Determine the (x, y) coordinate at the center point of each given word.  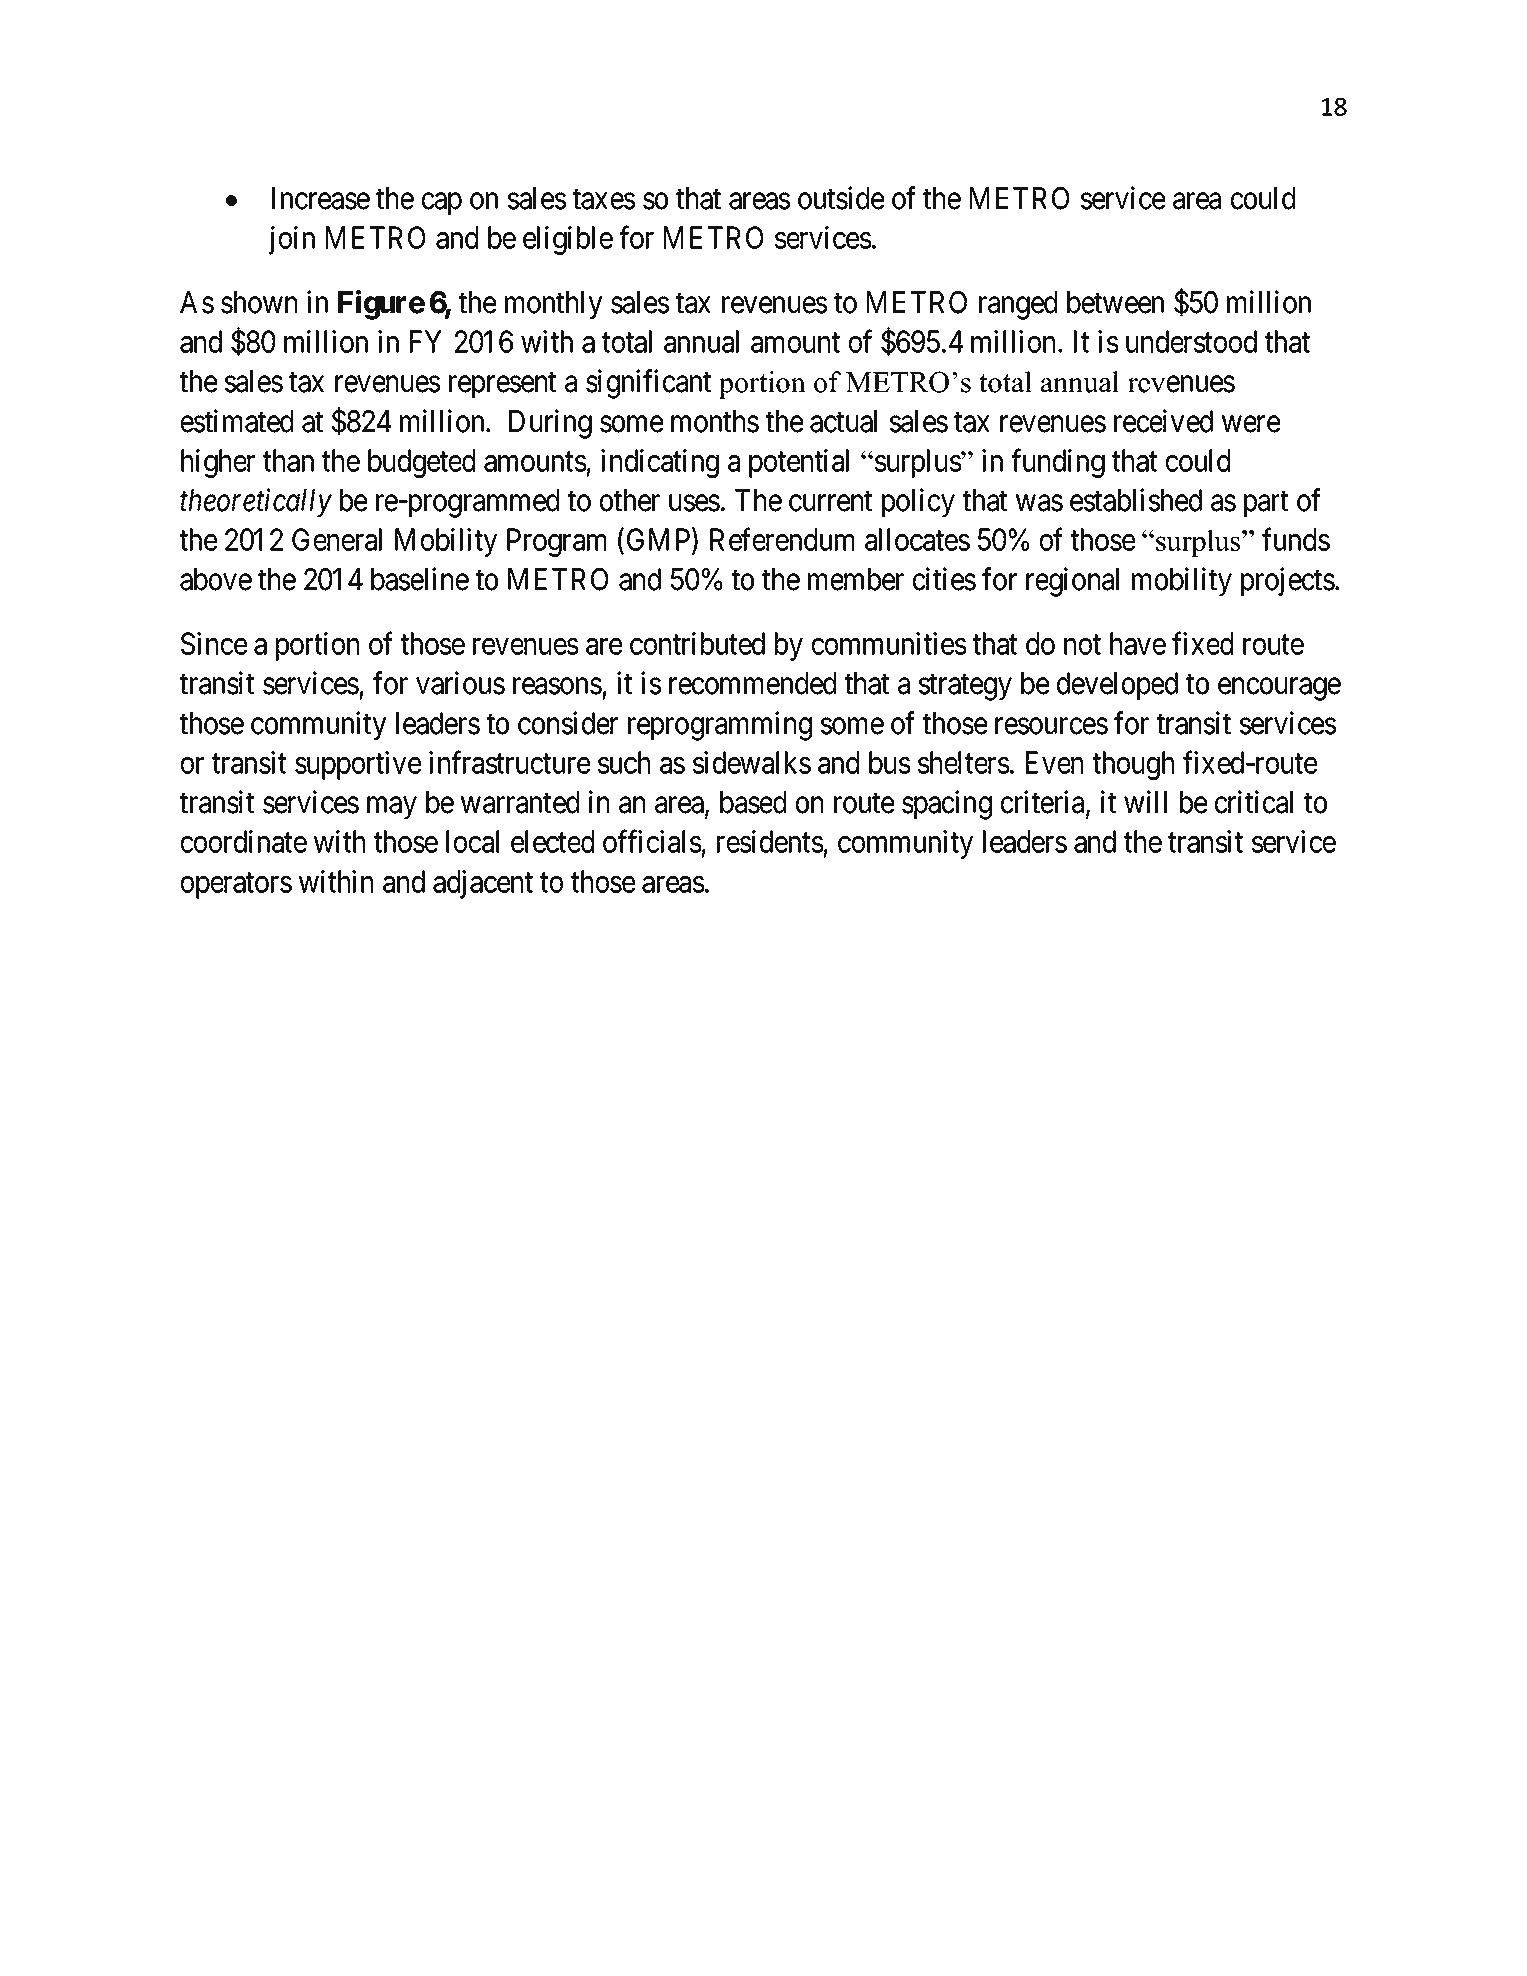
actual (843, 421)
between (1115, 302)
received (1163, 421)
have (1138, 643)
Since (214, 643)
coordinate (244, 841)
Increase (321, 198)
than (288, 460)
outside (841, 198)
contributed (697, 643)
